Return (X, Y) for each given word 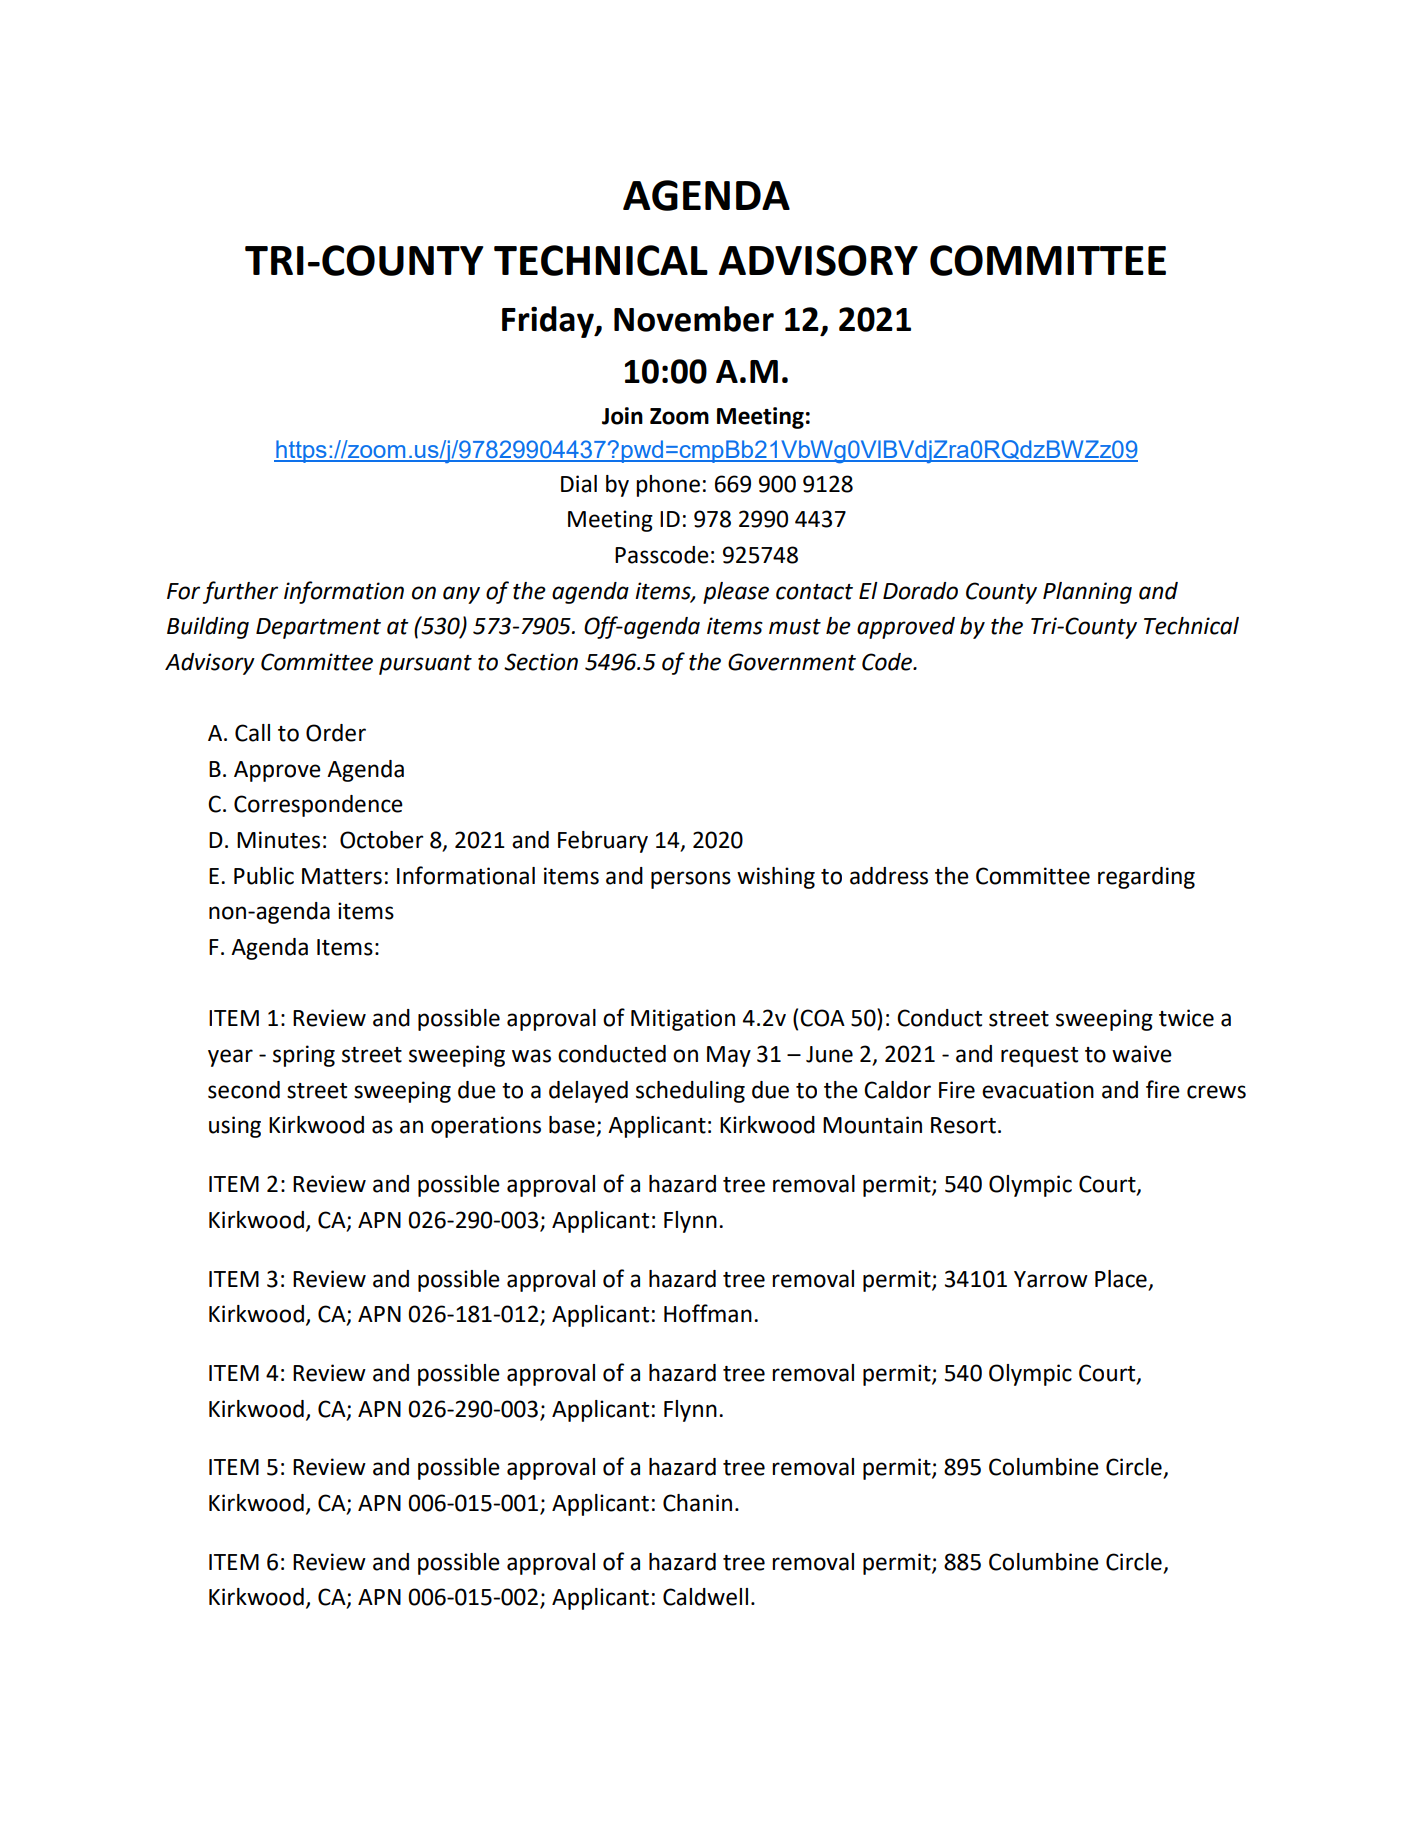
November (694, 319)
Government (792, 662)
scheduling (690, 1092)
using (235, 1127)
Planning (1087, 593)
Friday (549, 322)
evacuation (1038, 1090)
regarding (1146, 878)
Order (336, 733)
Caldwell (705, 1597)
